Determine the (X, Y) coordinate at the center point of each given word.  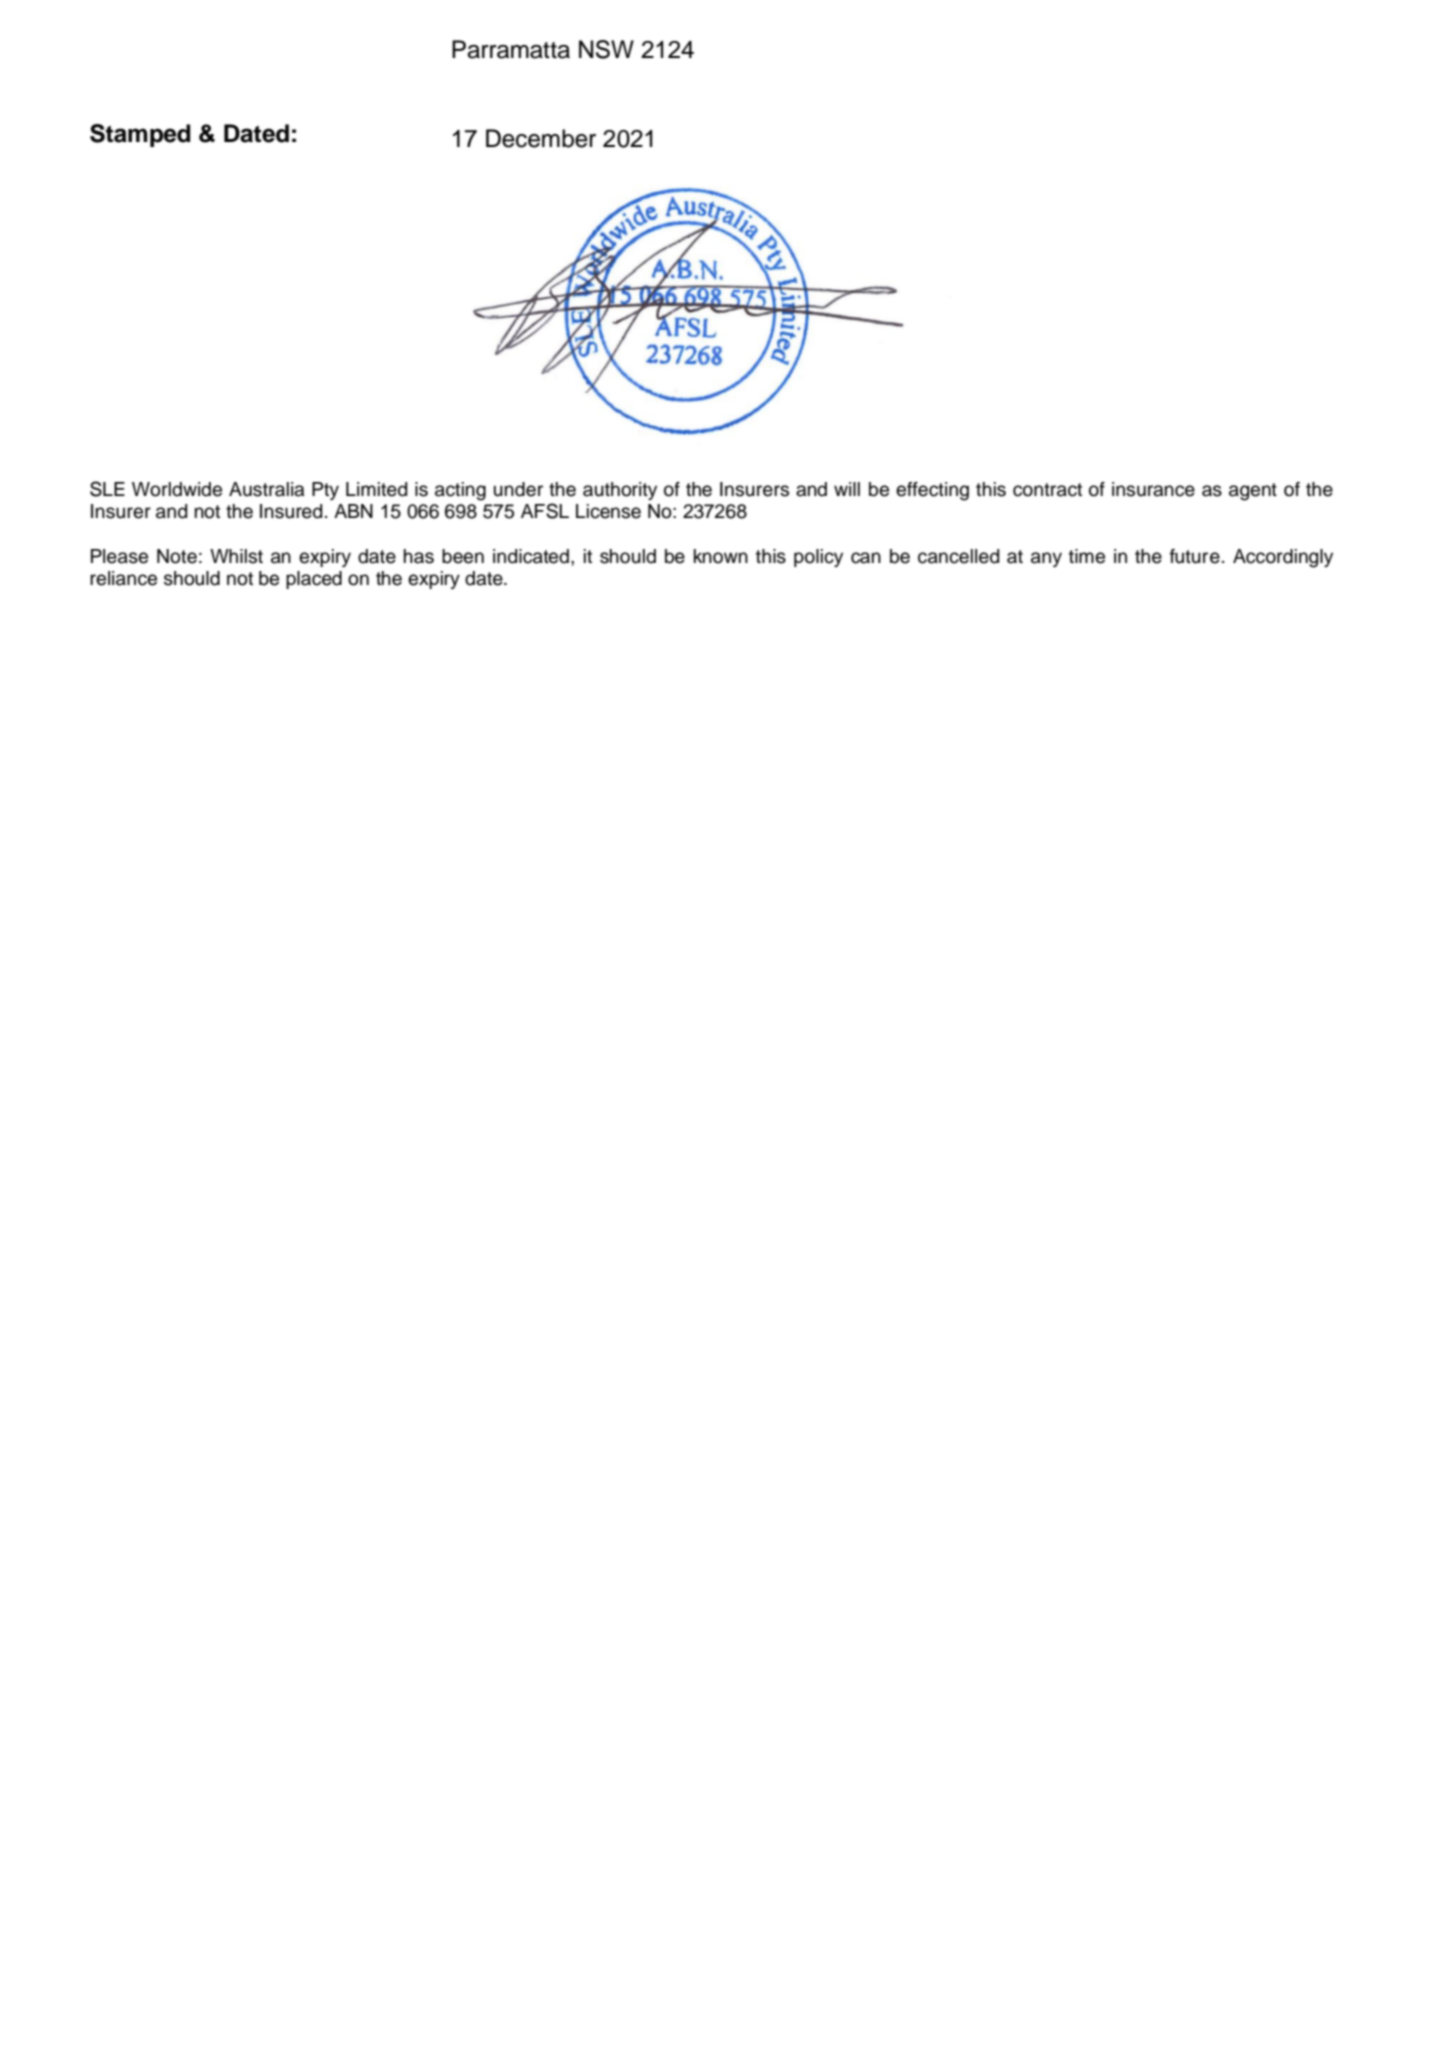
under (518, 489)
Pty (325, 491)
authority (620, 491)
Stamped (140, 135)
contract (1047, 490)
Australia (266, 489)
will (847, 489)
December (541, 138)
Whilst (236, 556)
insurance (1153, 489)
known (721, 556)
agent (1253, 492)
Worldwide (177, 489)
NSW (606, 49)
